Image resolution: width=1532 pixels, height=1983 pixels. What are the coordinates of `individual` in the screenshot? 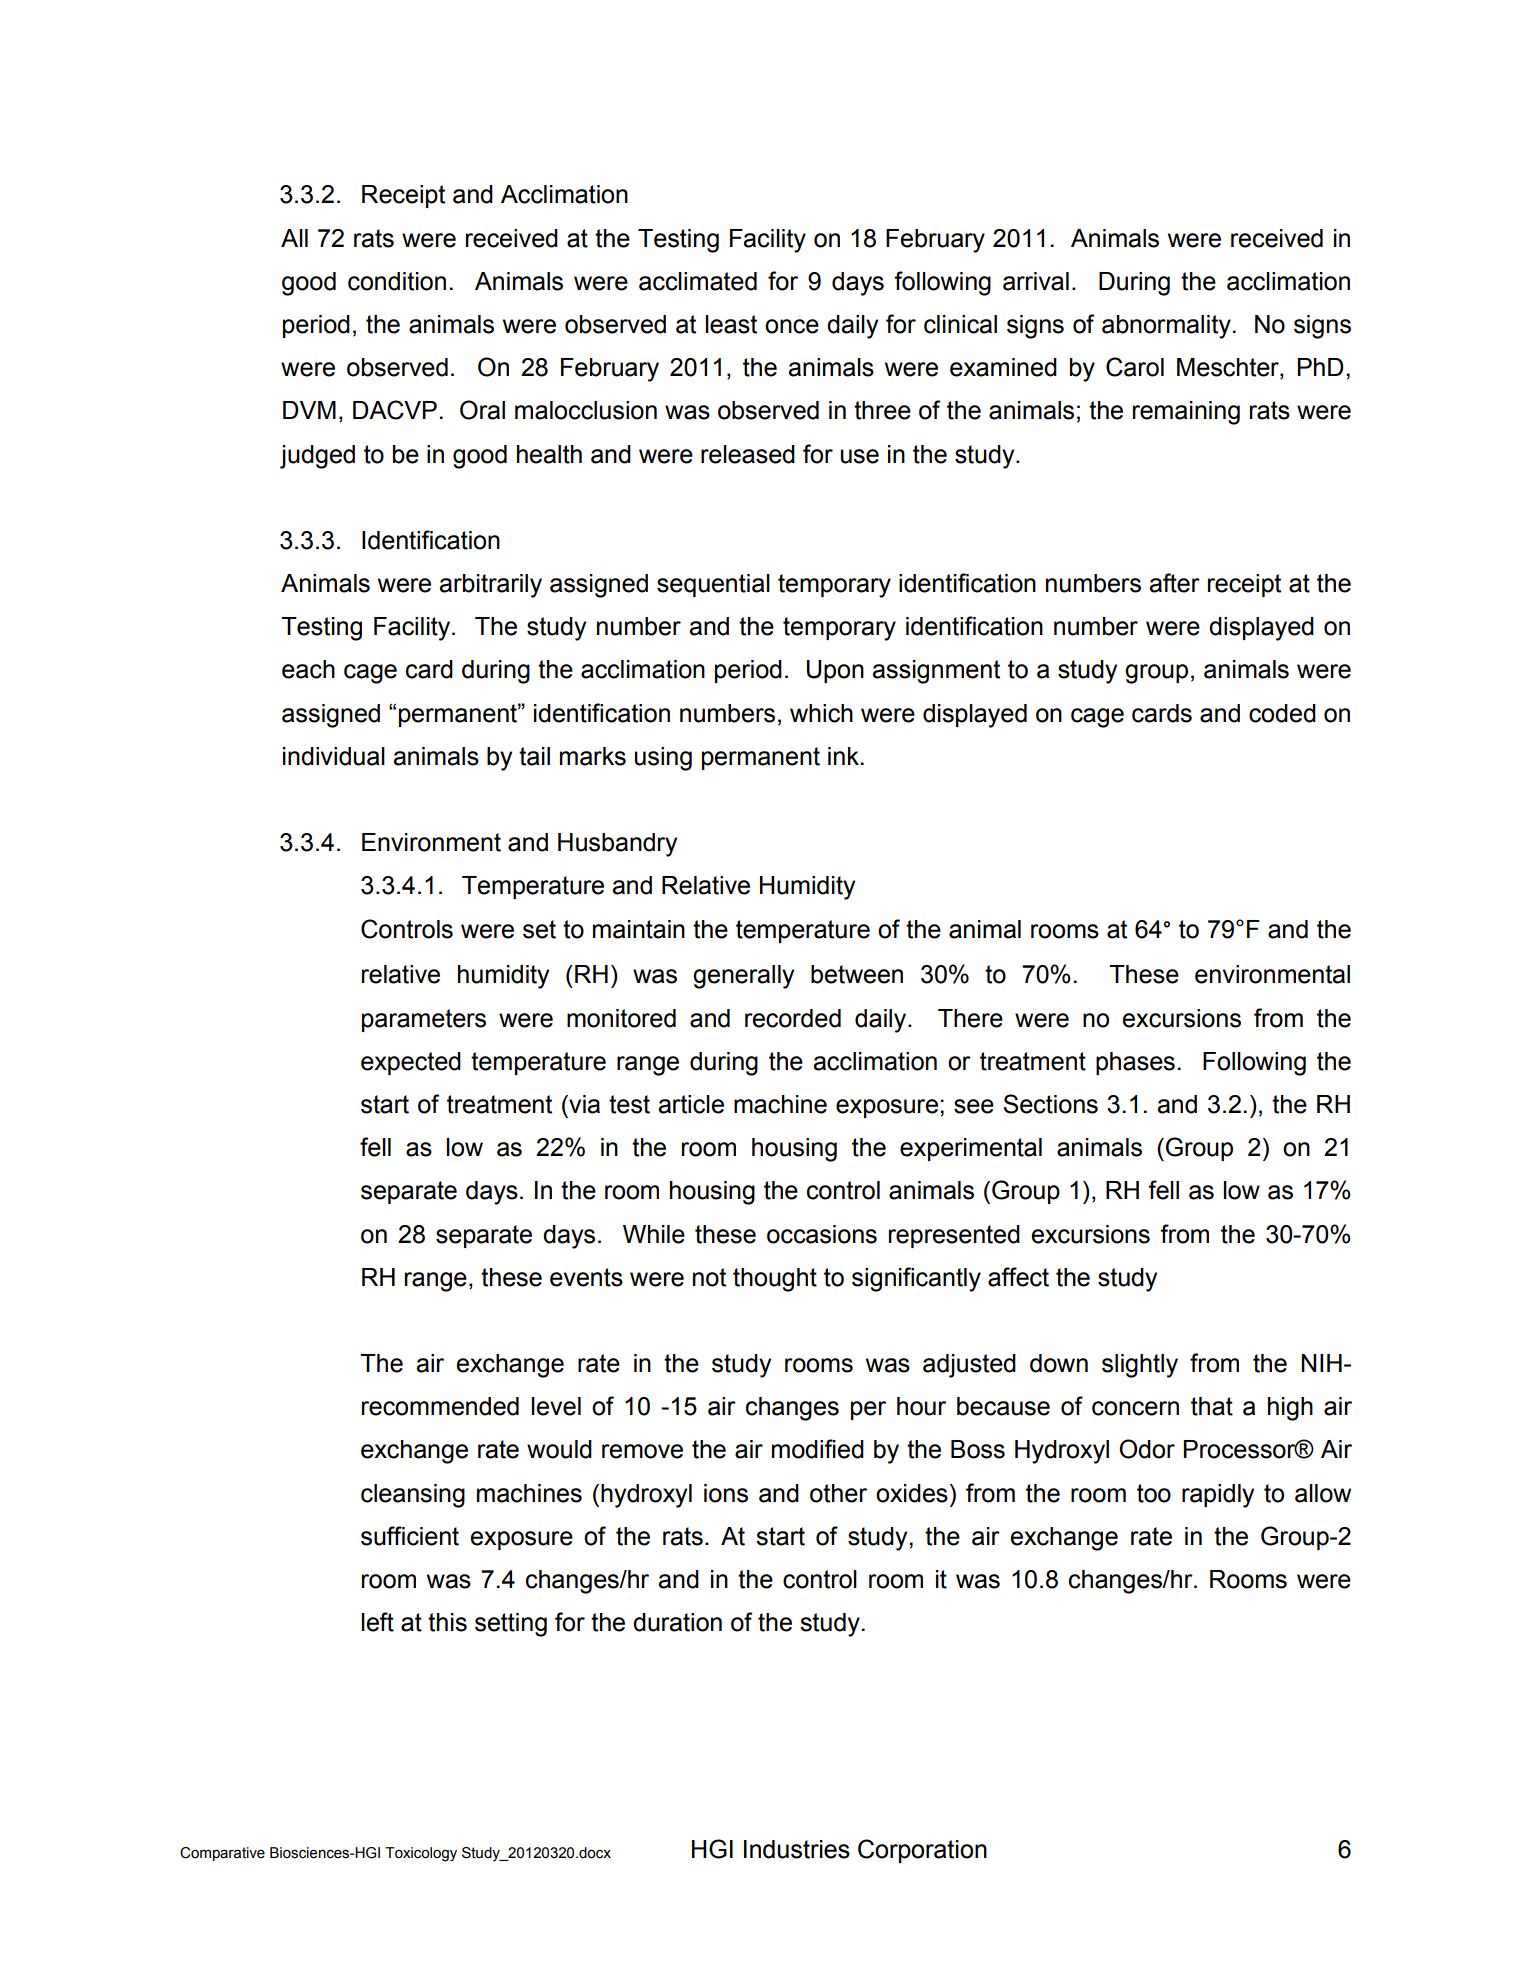 It's located at (334, 756).
